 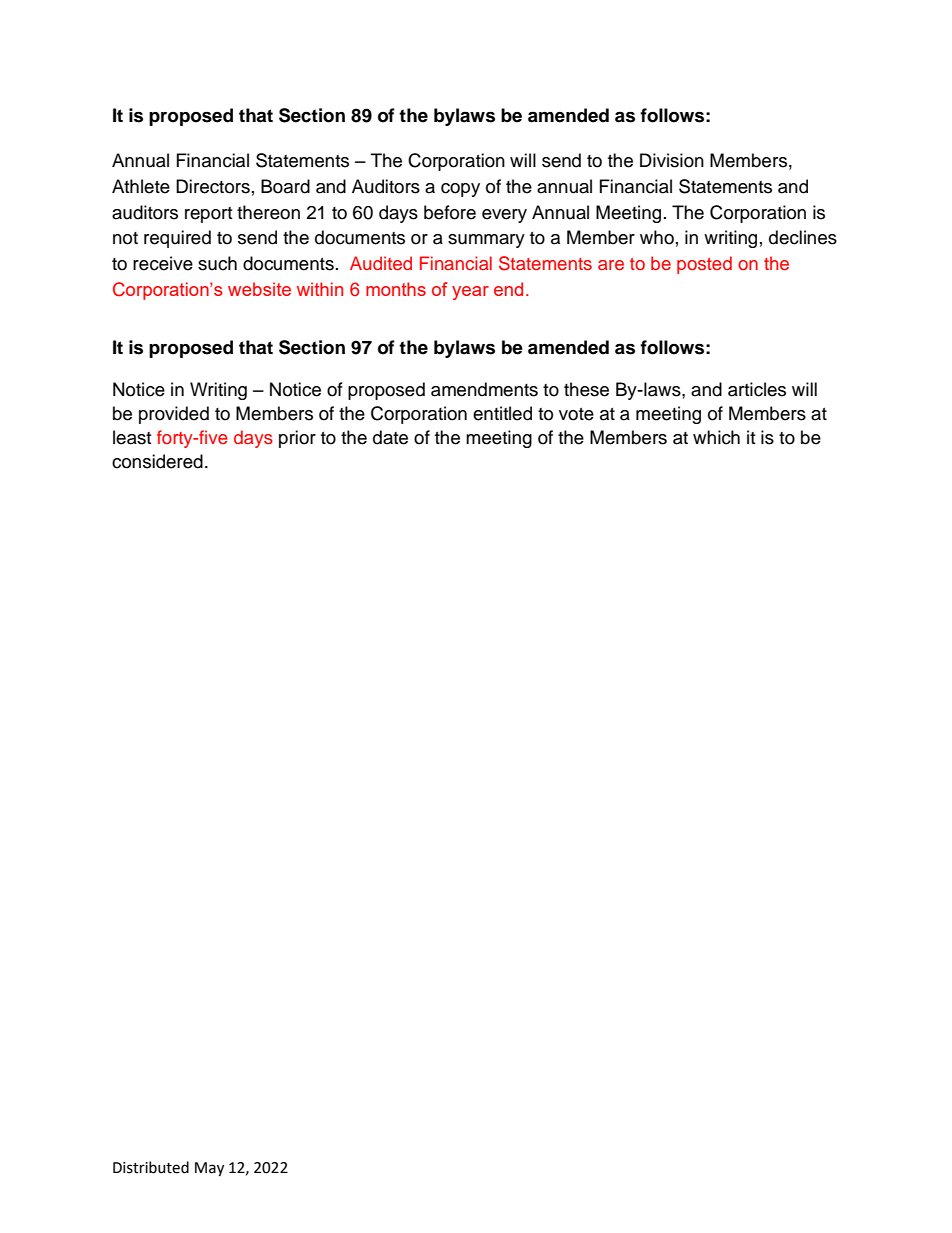 I want to click on considered, so click(x=157, y=461).
